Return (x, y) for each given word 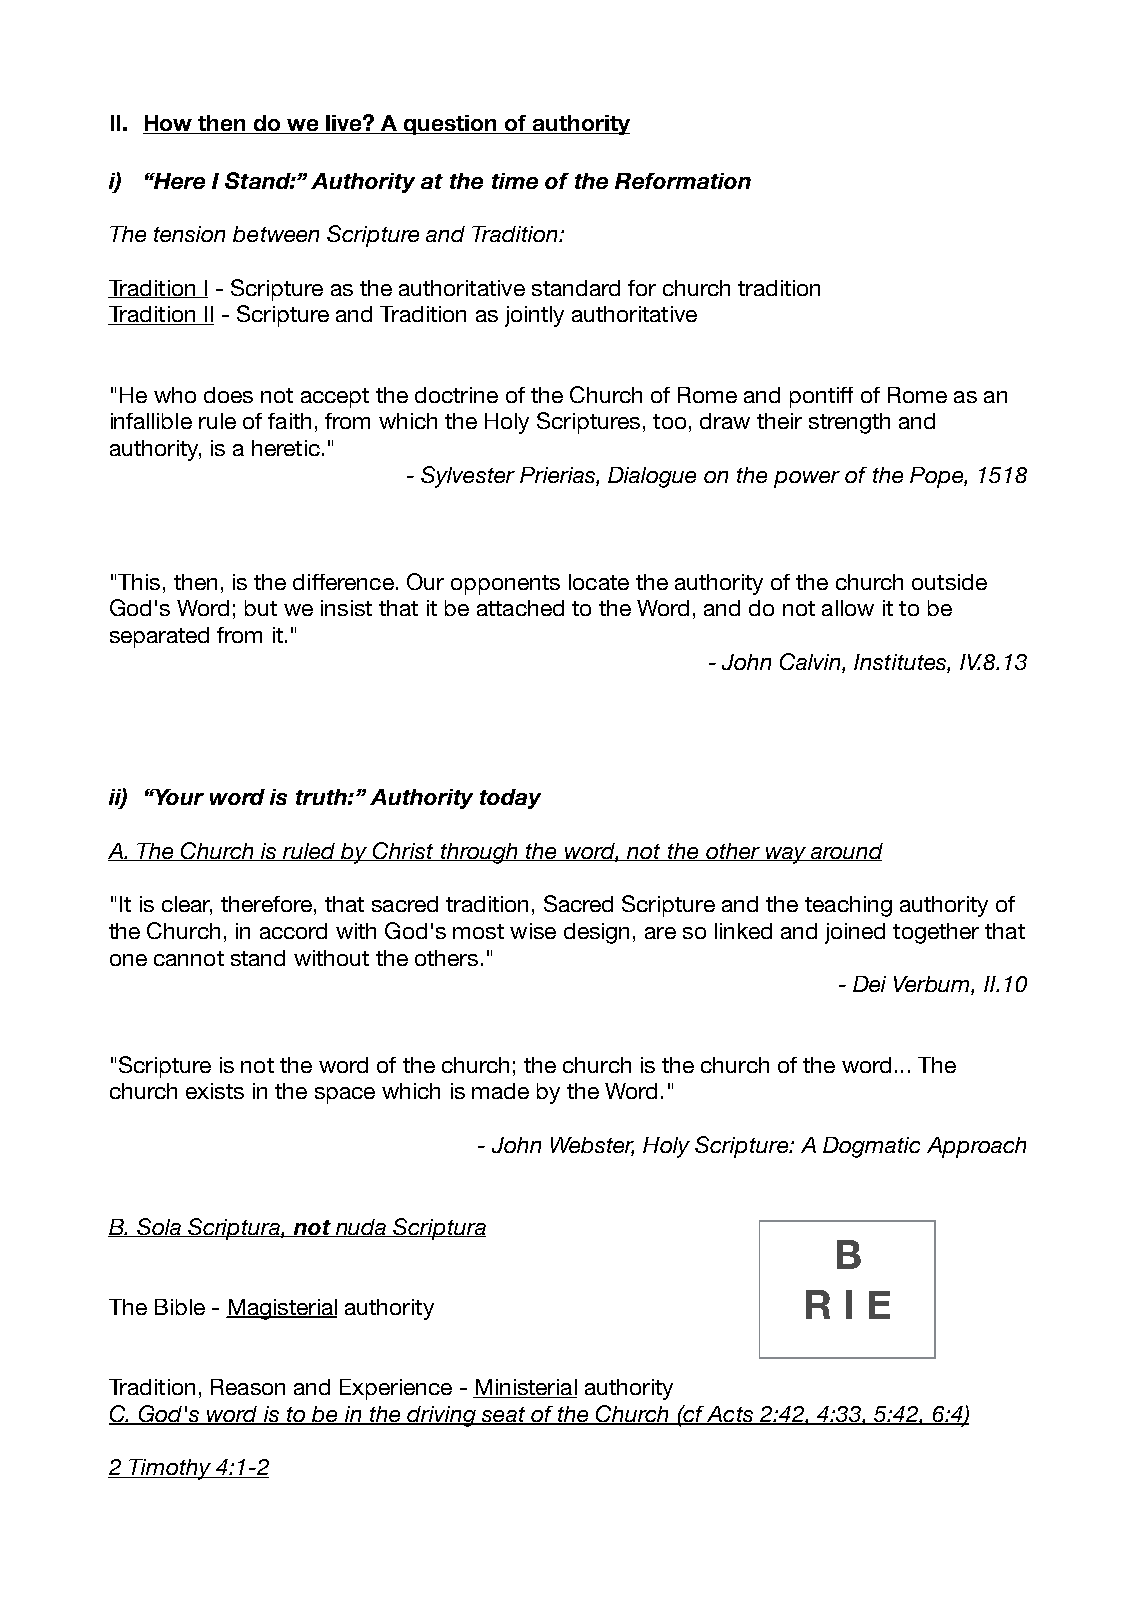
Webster (592, 1146)
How (169, 124)
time (515, 181)
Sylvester (468, 477)
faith (289, 421)
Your (178, 797)
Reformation (683, 181)
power (807, 479)
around (846, 852)
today (510, 799)
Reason (248, 1387)
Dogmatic (871, 1147)
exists (215, 1091)
